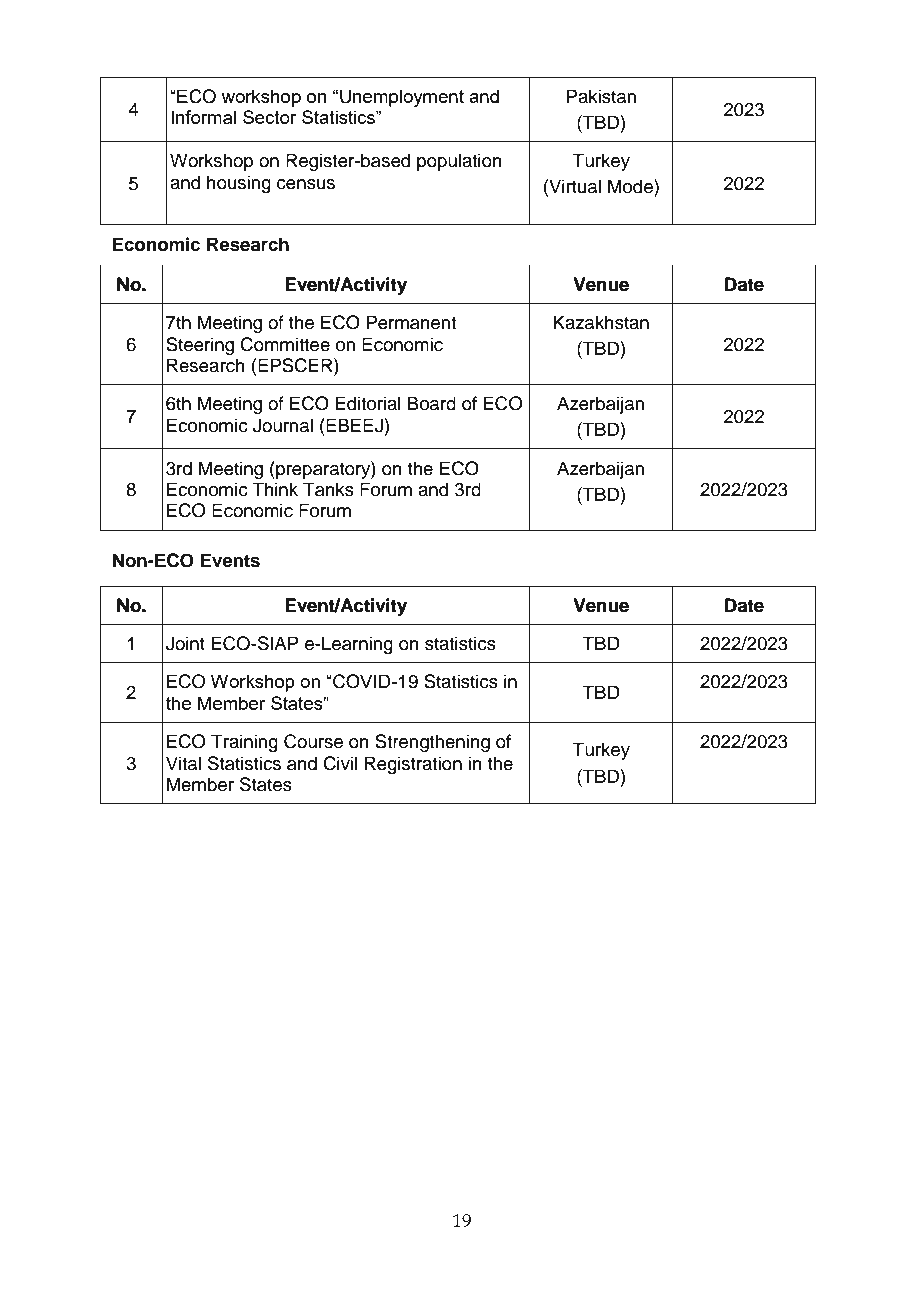 The image size is (924, 1307). I want to click on Training, so click(244, 743).
